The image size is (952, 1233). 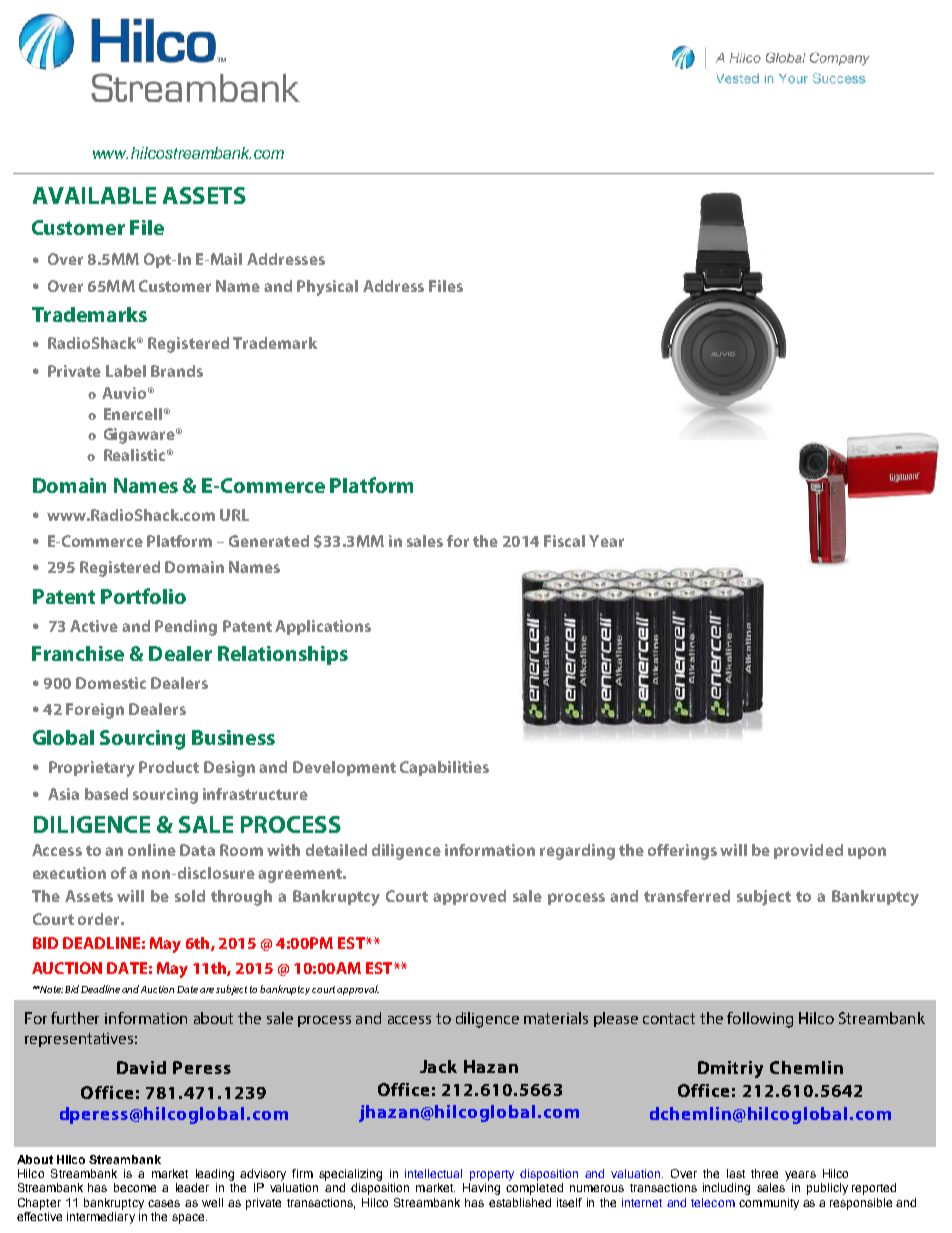 What do you see at coordinates (564, 541) in the screenshot?
I see `Fiscal` at bounding box center [564, 541].
